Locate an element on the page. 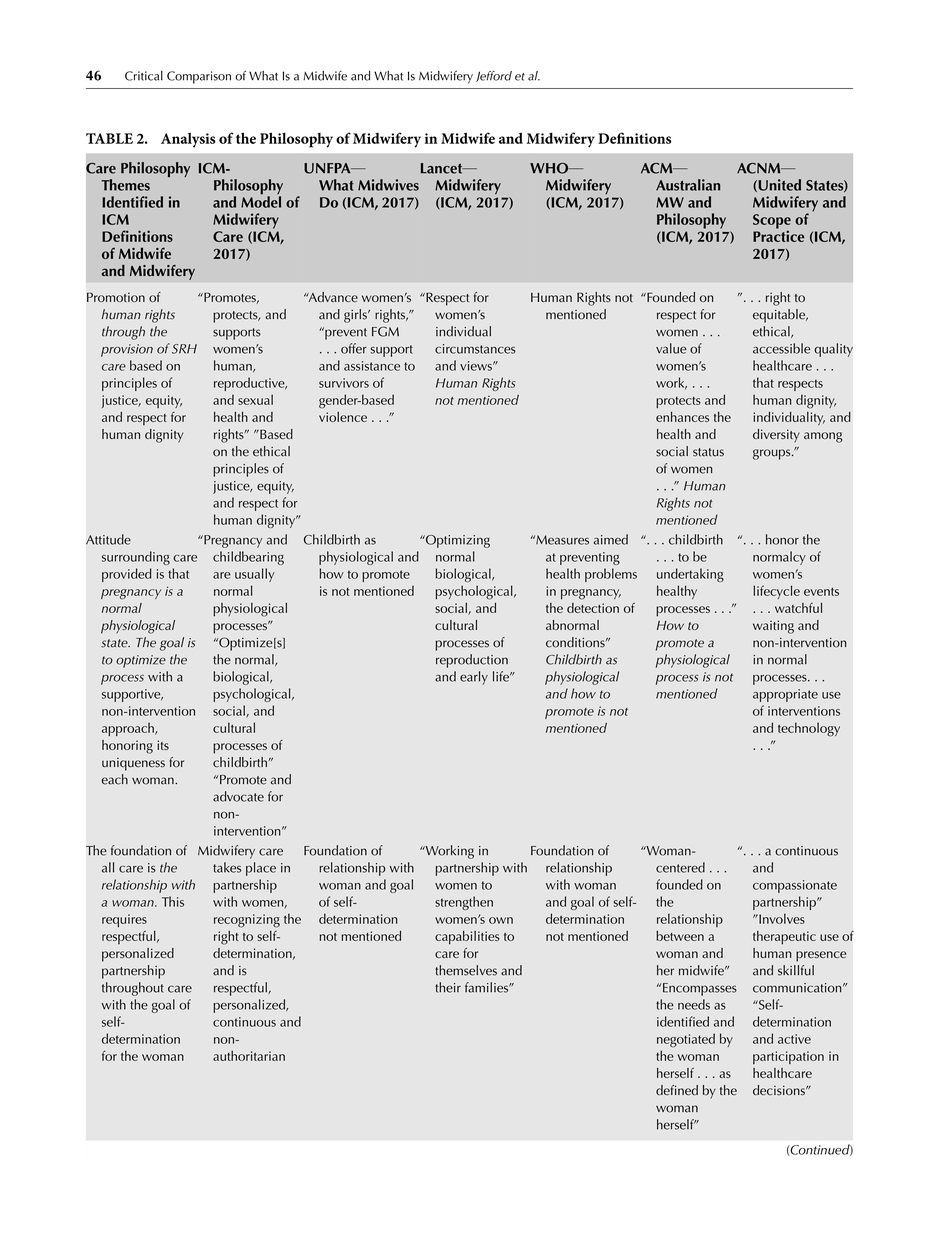 The image size is (952, 1233). their is located at coordinates (448, 987).
